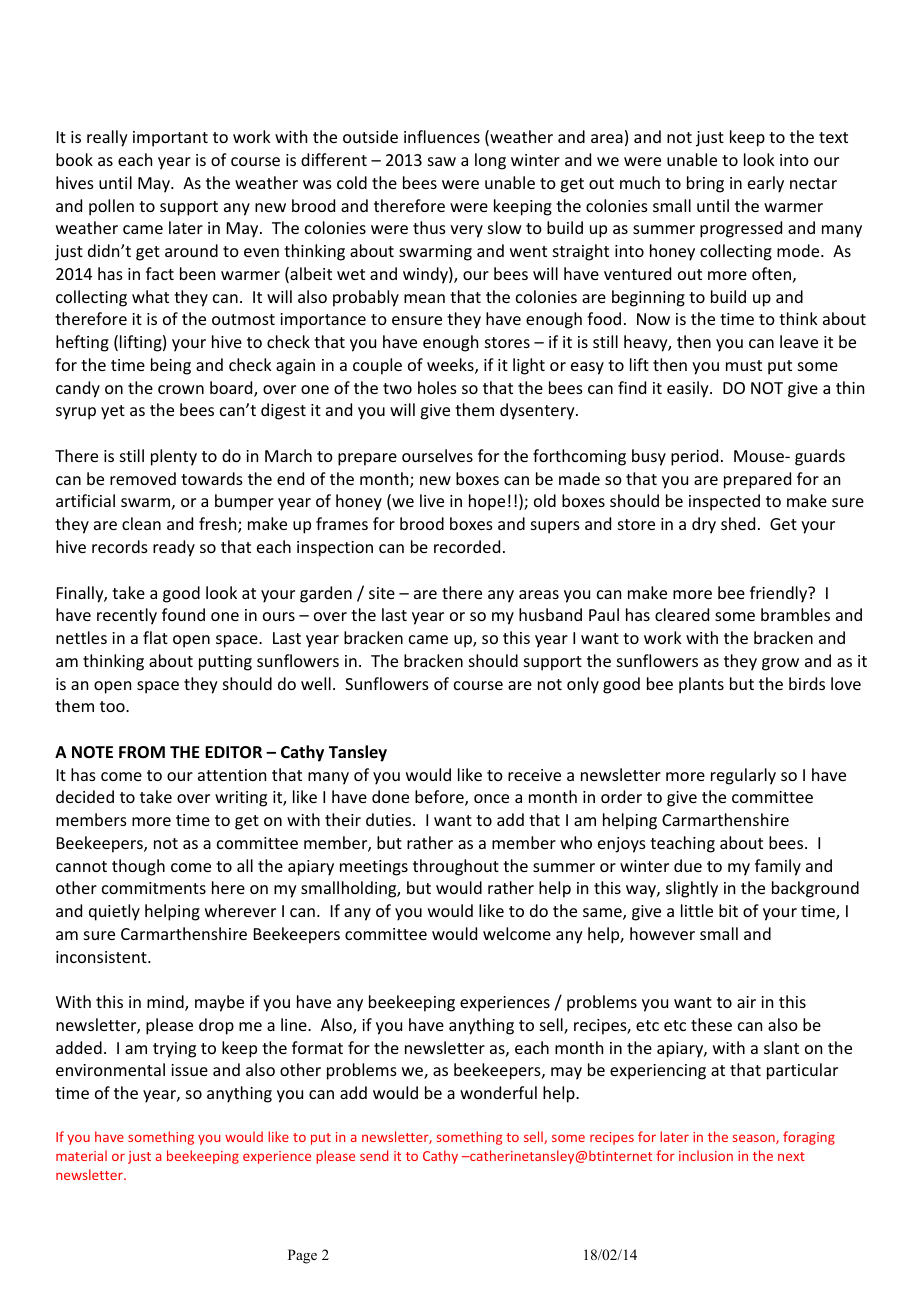 The height and width of the image is (1308, 924). Describe the element at coordinates (791, 1156) in the image. I see `next` at that location.
